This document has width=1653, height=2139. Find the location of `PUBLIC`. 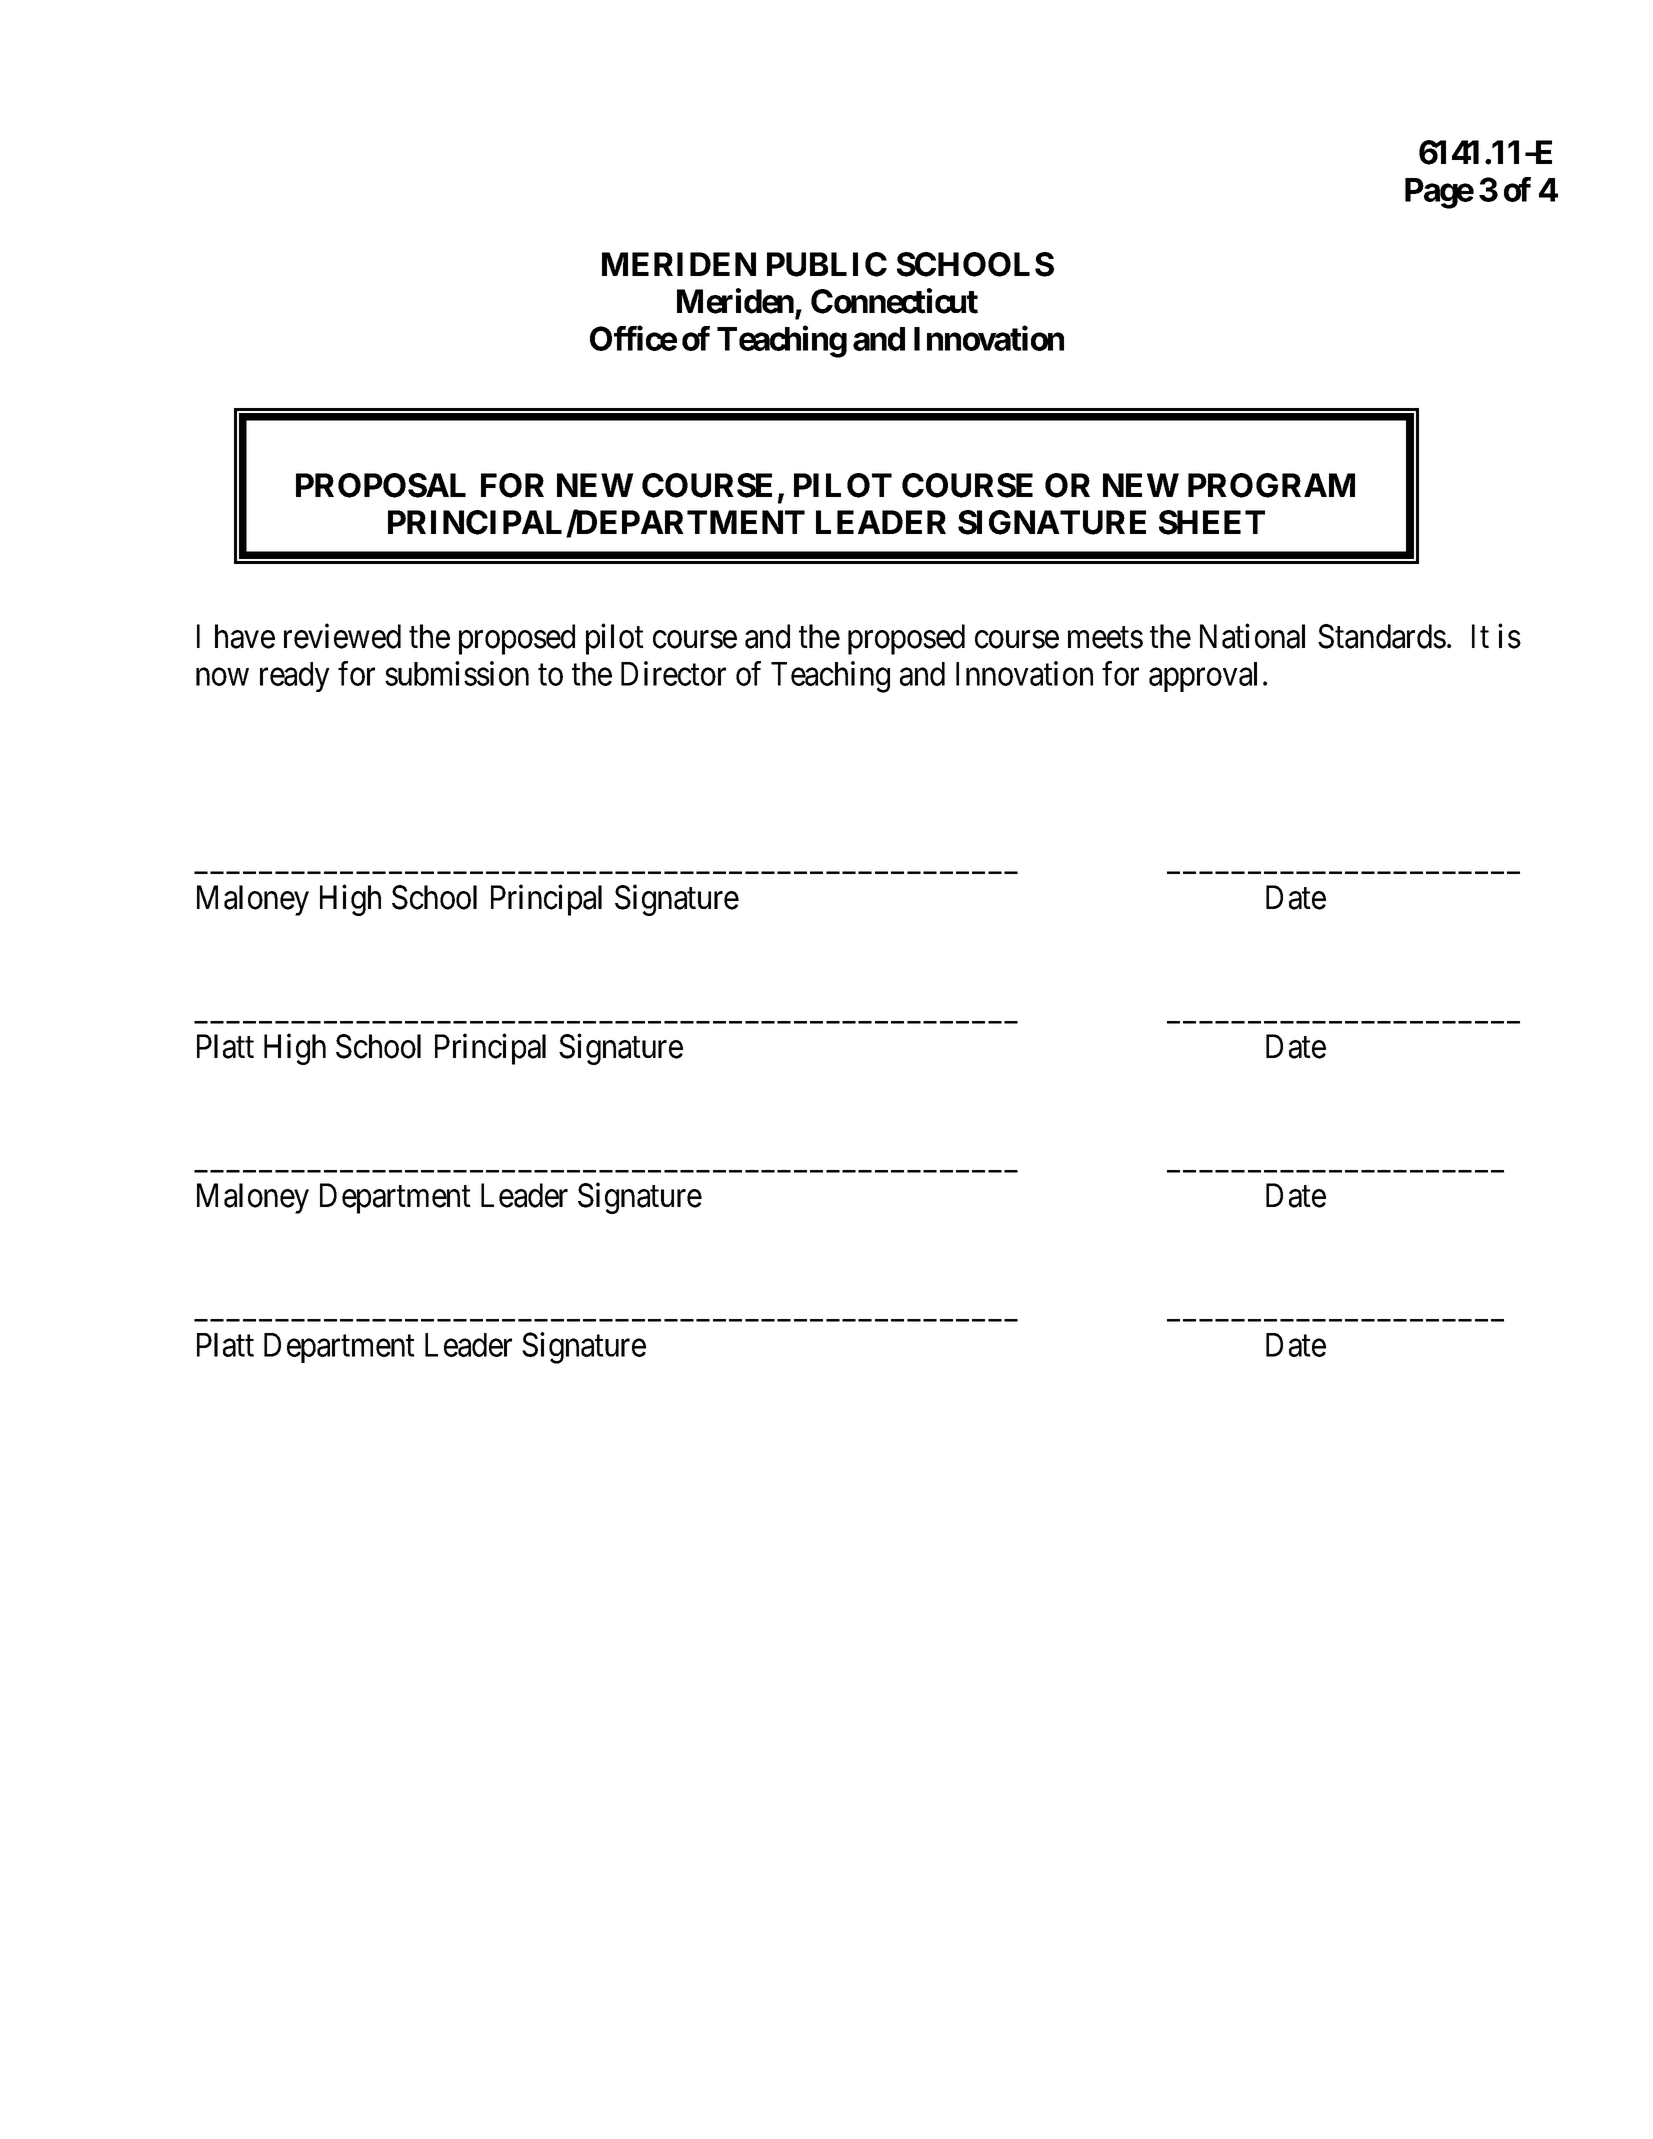

PUBLIC is located at coordinates (827, 264).
